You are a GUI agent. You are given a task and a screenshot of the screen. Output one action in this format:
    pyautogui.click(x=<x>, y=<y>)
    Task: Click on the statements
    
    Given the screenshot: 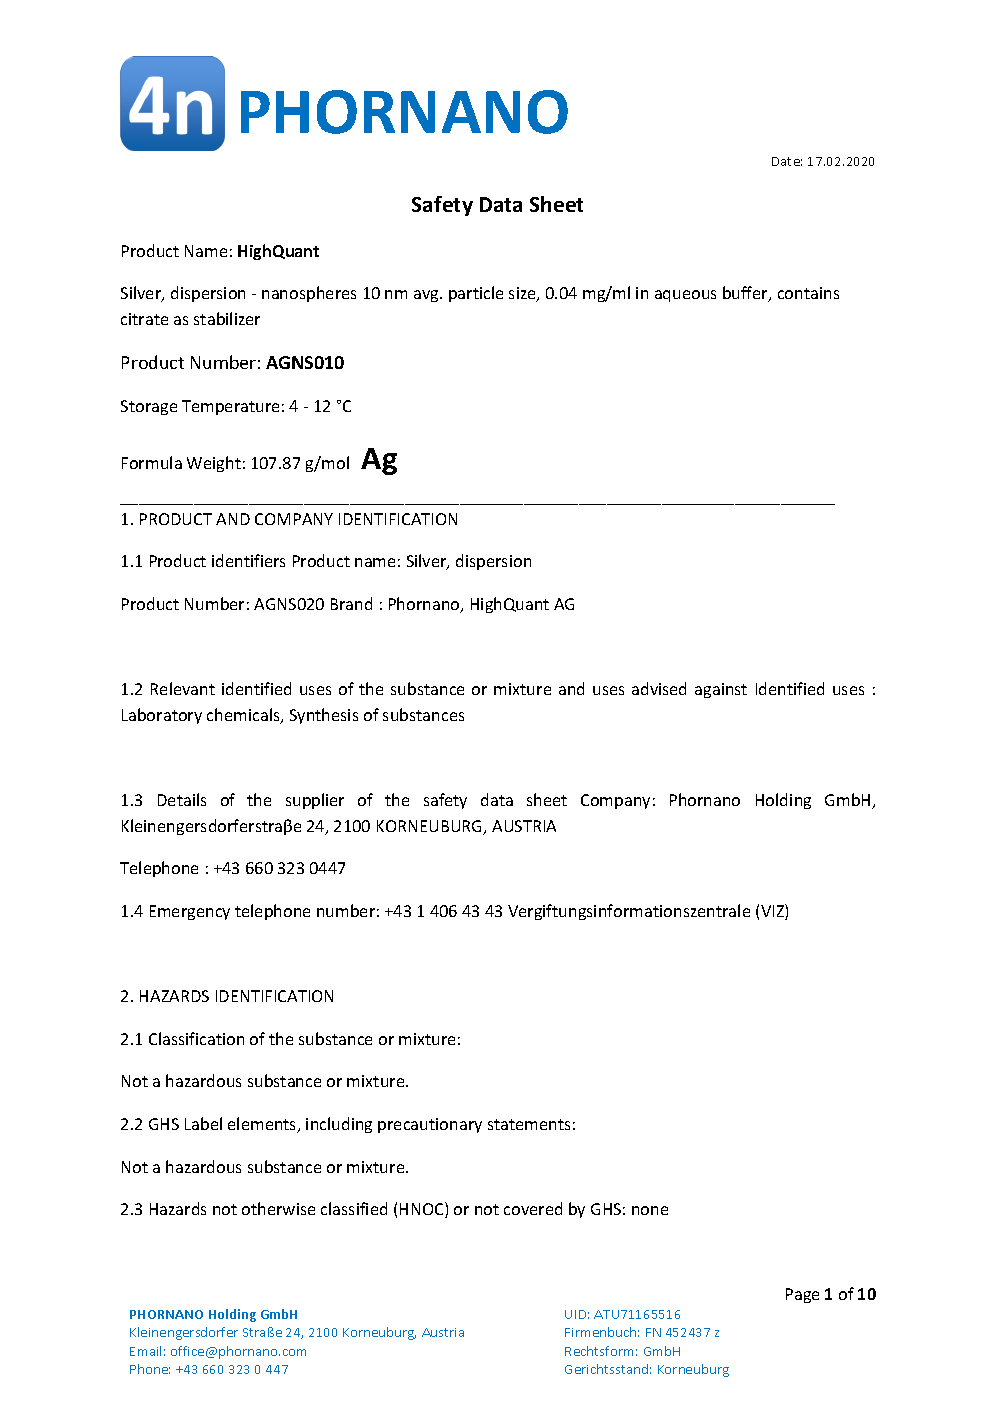 What is the action you would take?
    pyautogui.click(x=529, y=1124)
